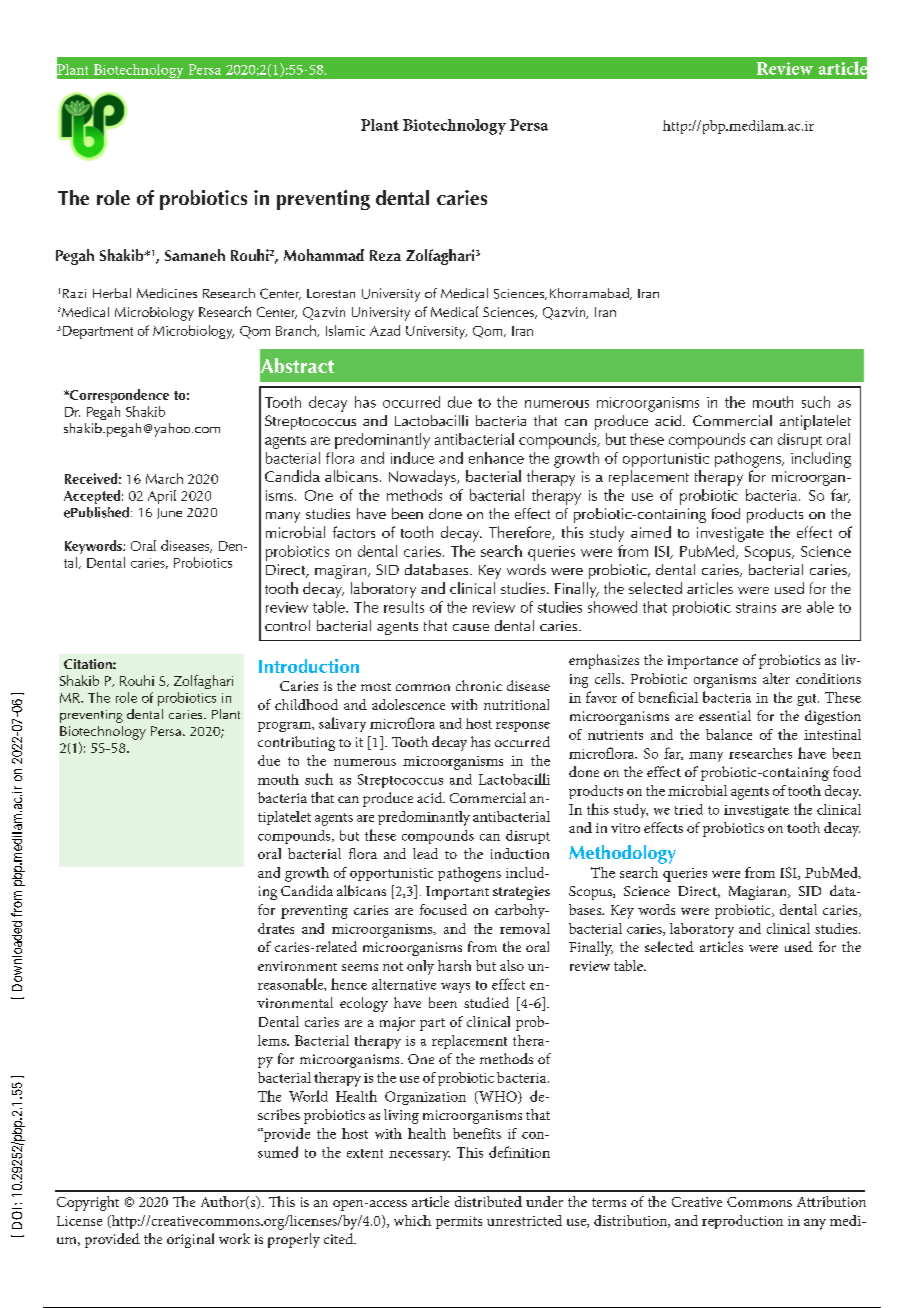 The height and width of the screenshot is (1308, 924). Describe the element at coordinates (496, 458) in the screenshot. I see `enhance` at that location.
